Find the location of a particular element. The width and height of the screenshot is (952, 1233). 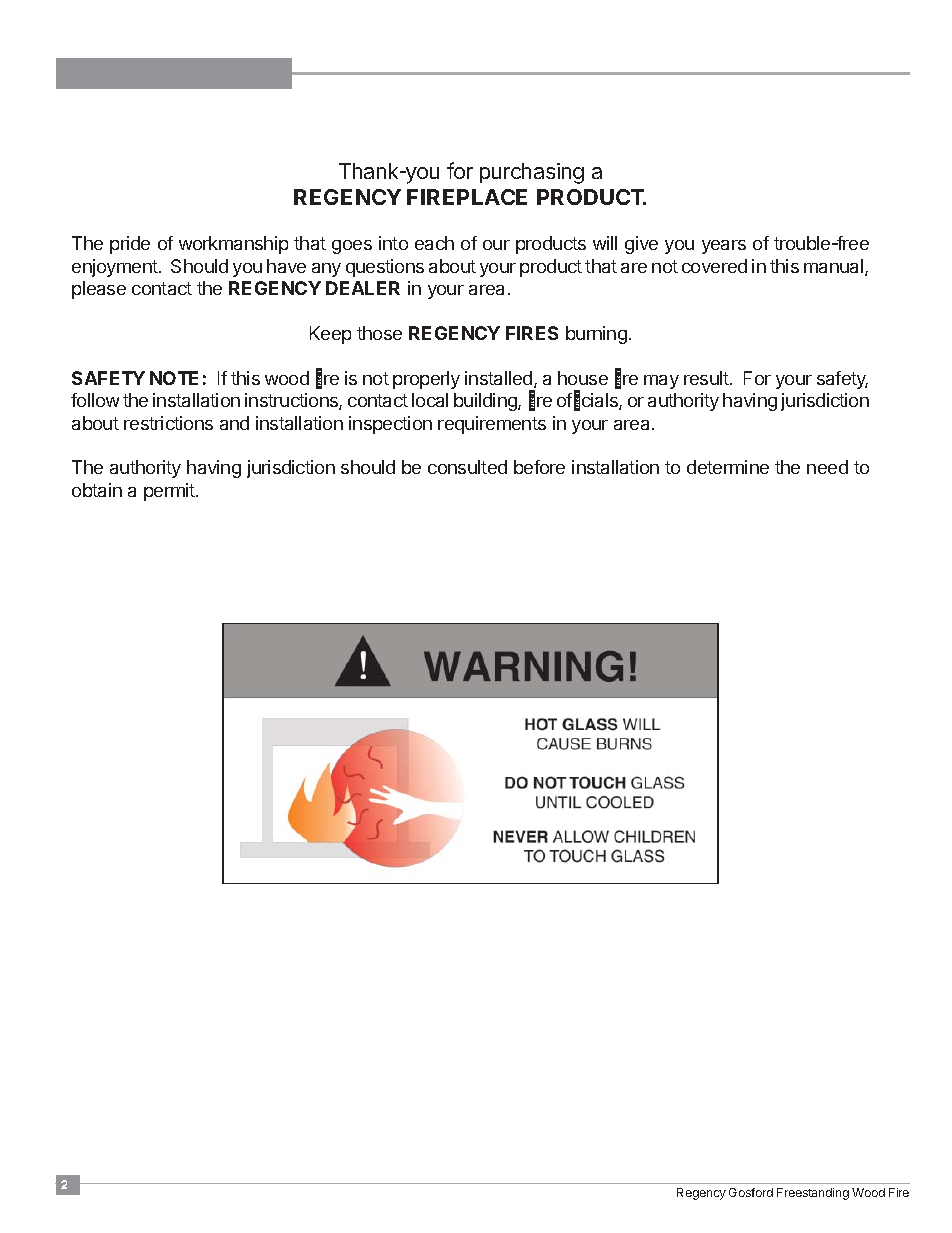

result is located at coordinates (707, 378).
